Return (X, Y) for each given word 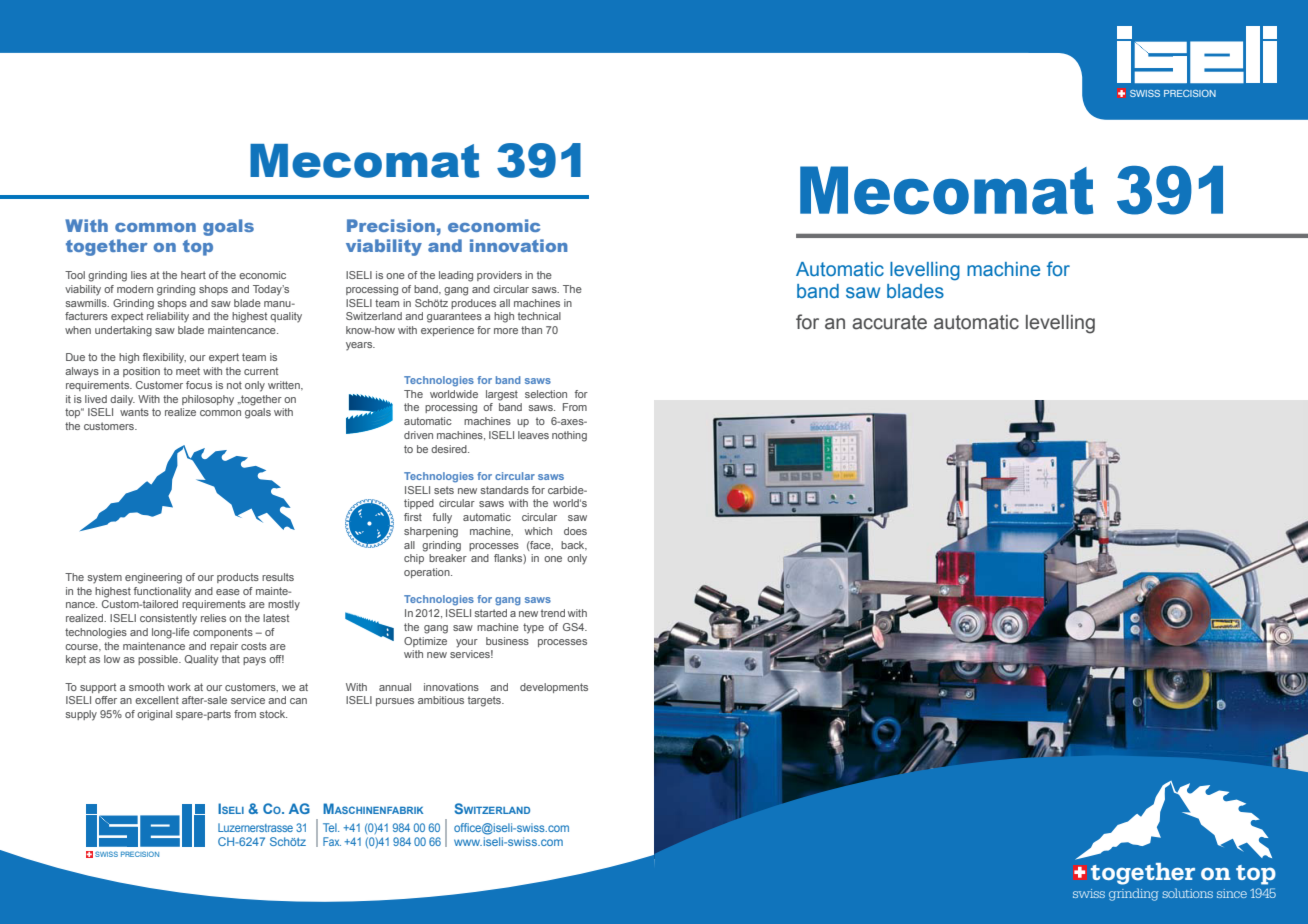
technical (539, 316)
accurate (889, 322)
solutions (1187, 893)
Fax (332, 841)
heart (193, 275)
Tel (331, 827)
